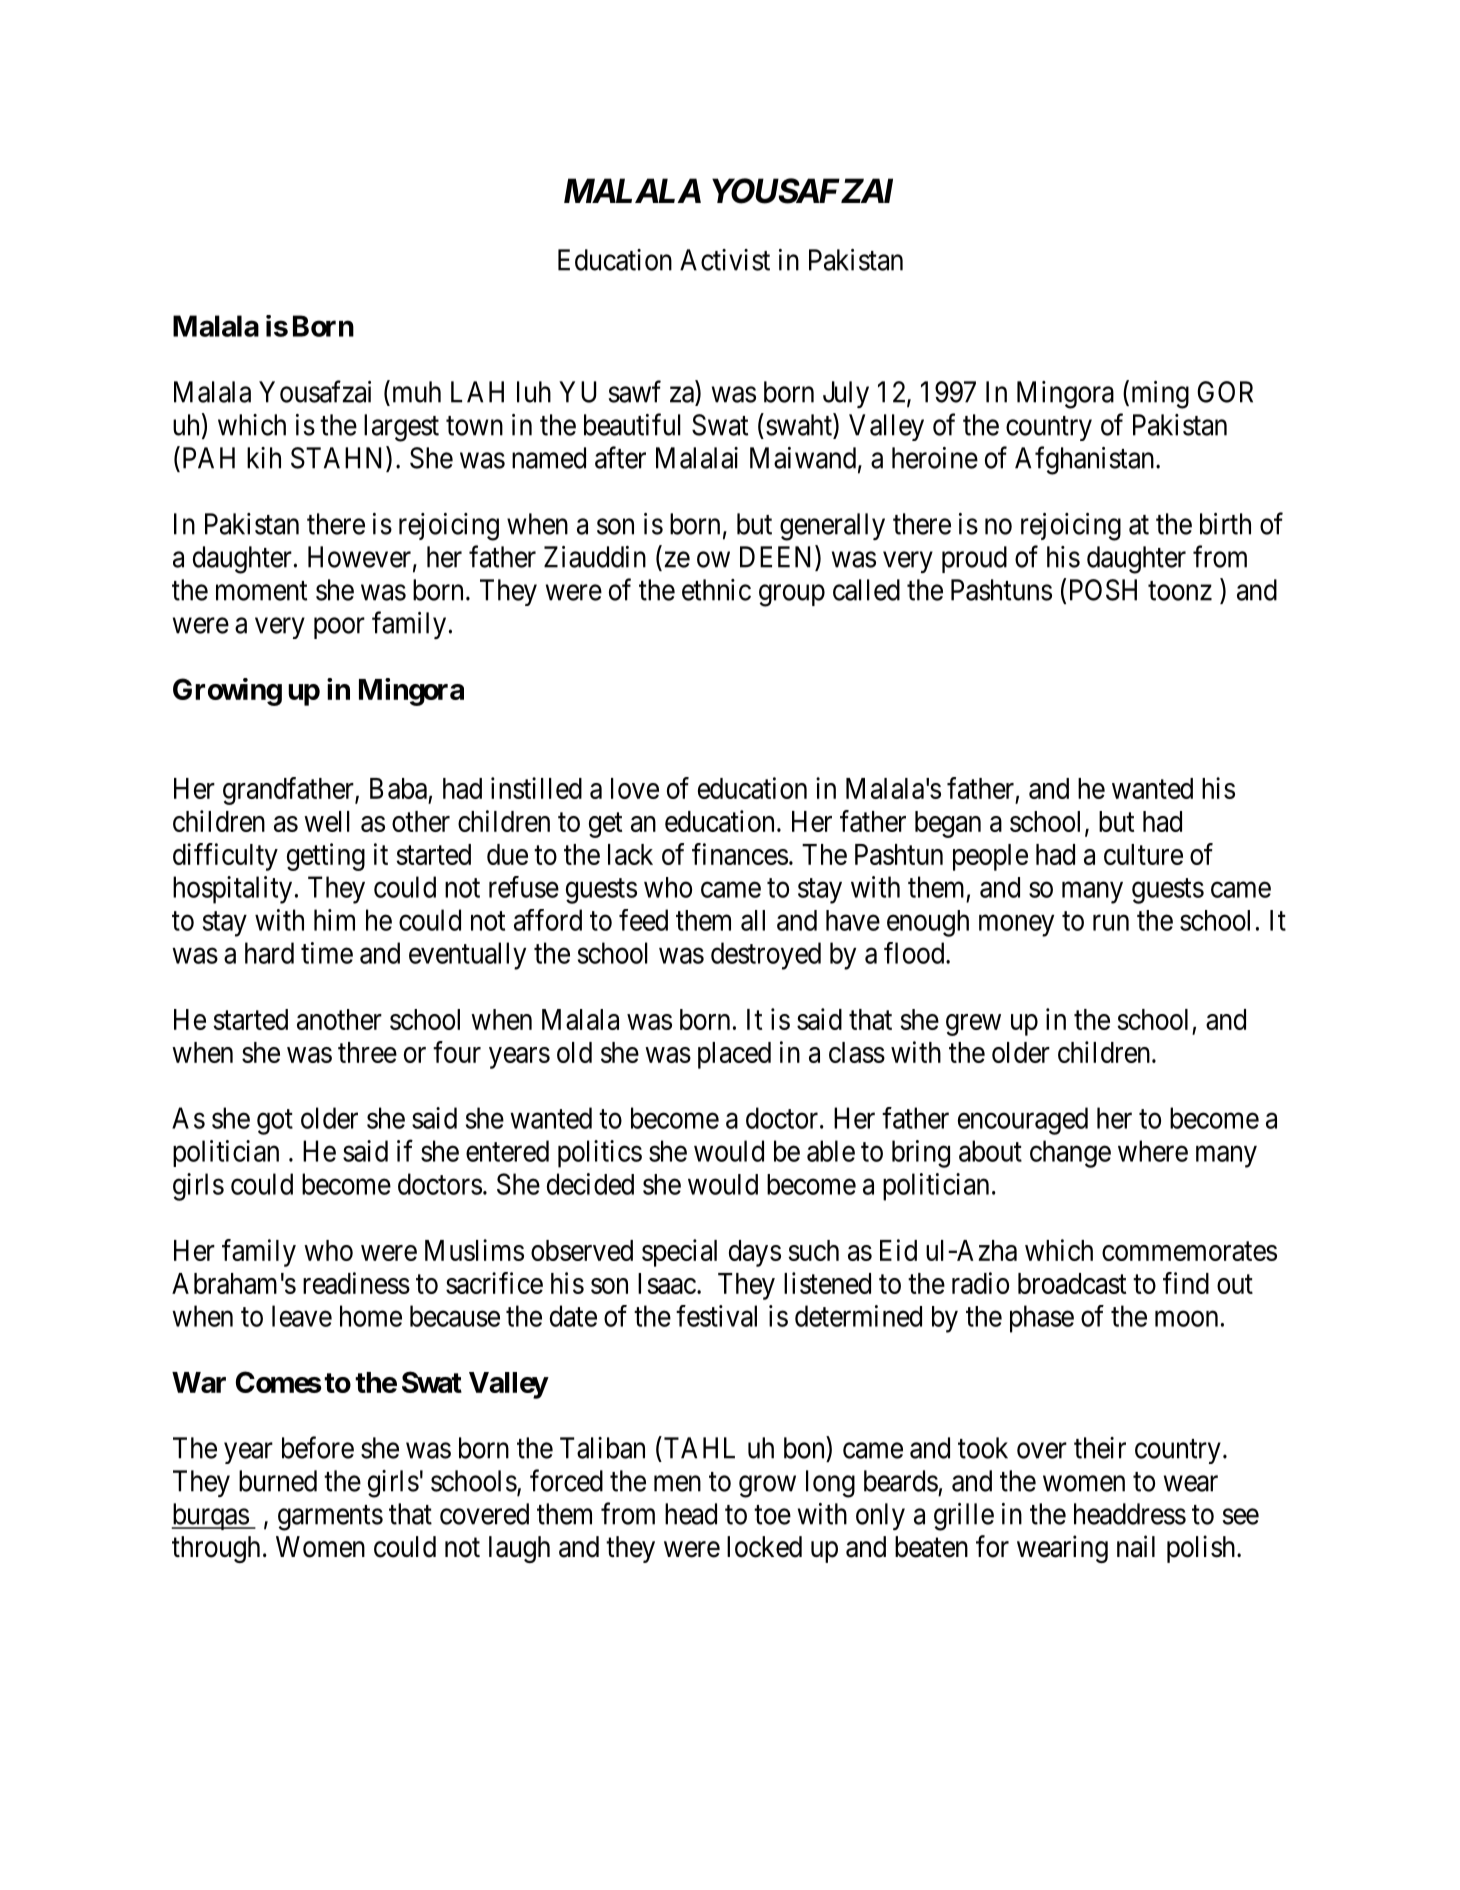 This screenshot has height=1890, width=1460. I want to click on Activist, so click(725, 260).
